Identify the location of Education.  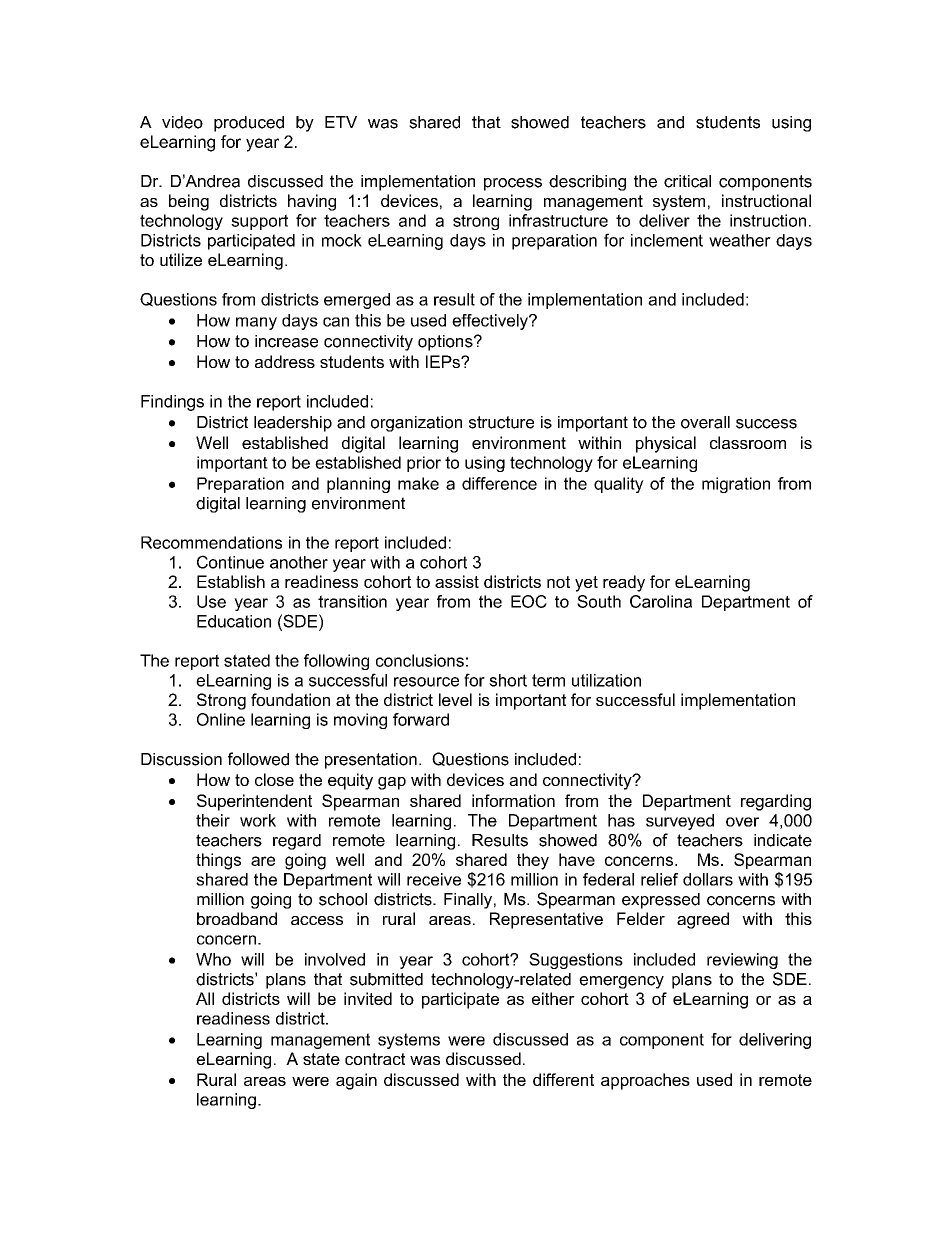
(234, 621).
